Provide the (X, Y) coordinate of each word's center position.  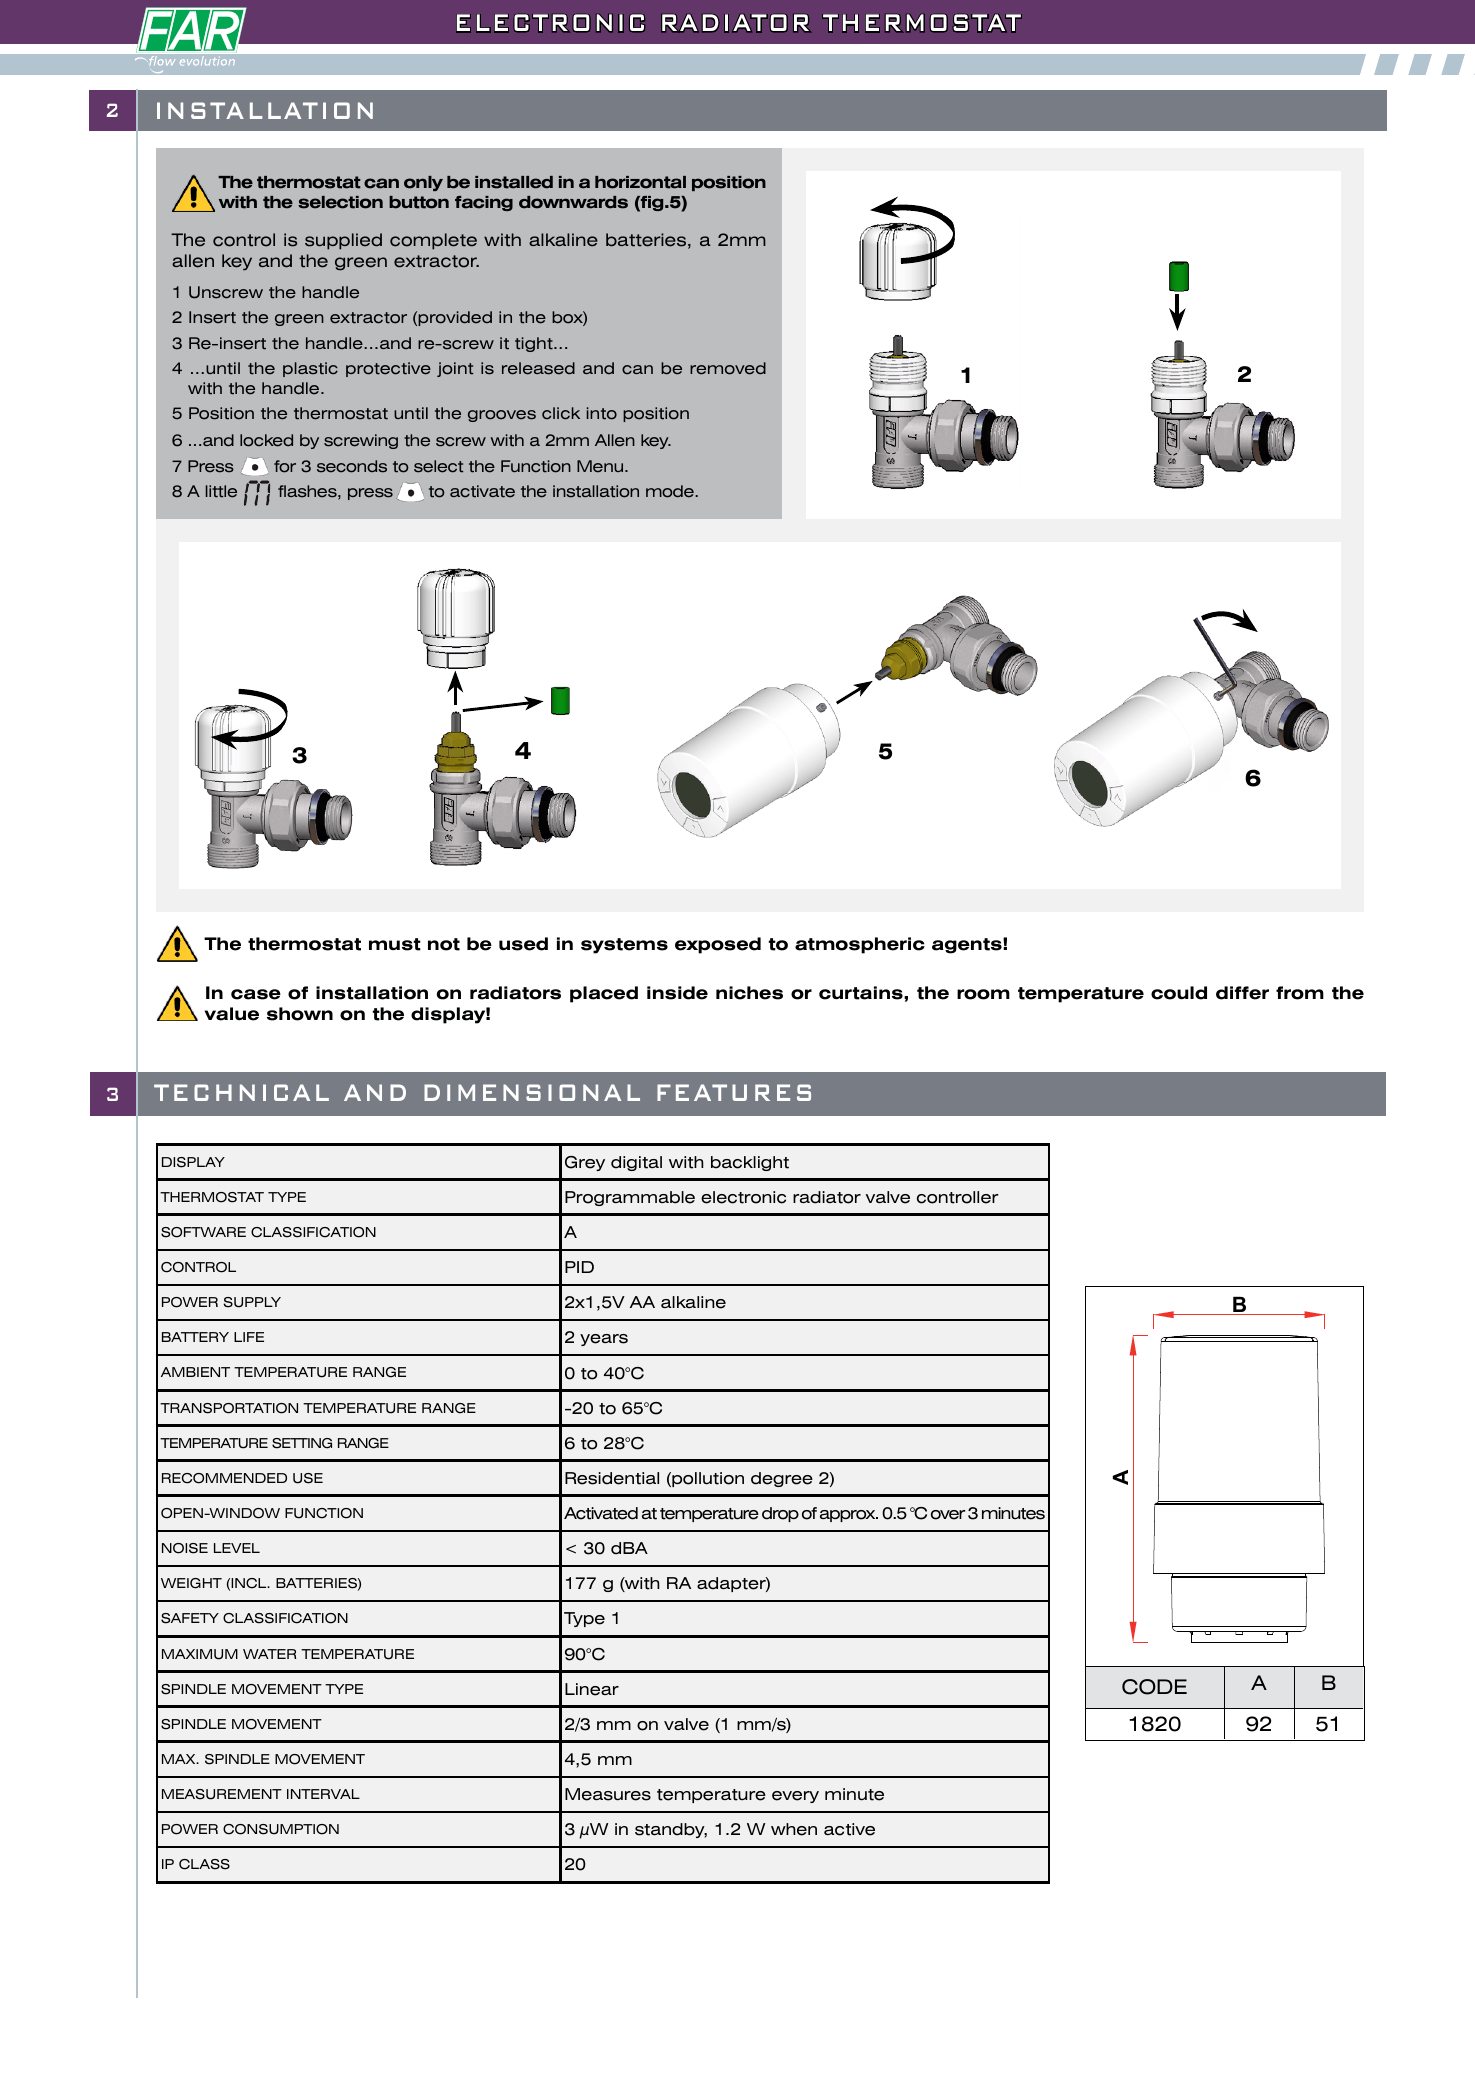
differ (1242, 993)
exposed (718, 945)
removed (728, 368)
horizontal (640, 182)
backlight (750, 1163)
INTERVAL (323, 1794)
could (1179, 993)
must (395, 944)
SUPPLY (252, 1302)
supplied (343, 241)
